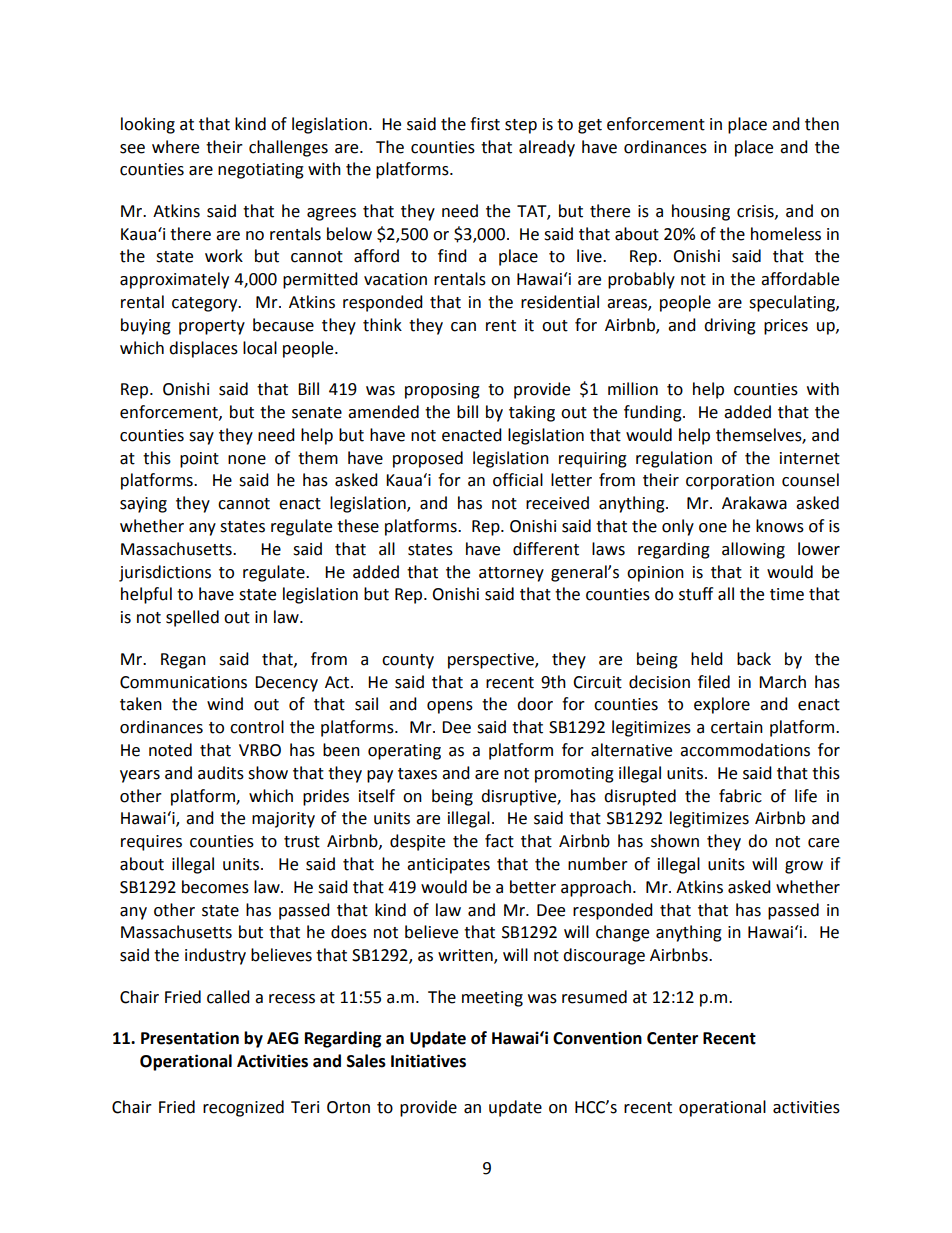  What do you see at coordinates (499, 841) in the document?
I see `fact` at bounding box center [499, 841].
